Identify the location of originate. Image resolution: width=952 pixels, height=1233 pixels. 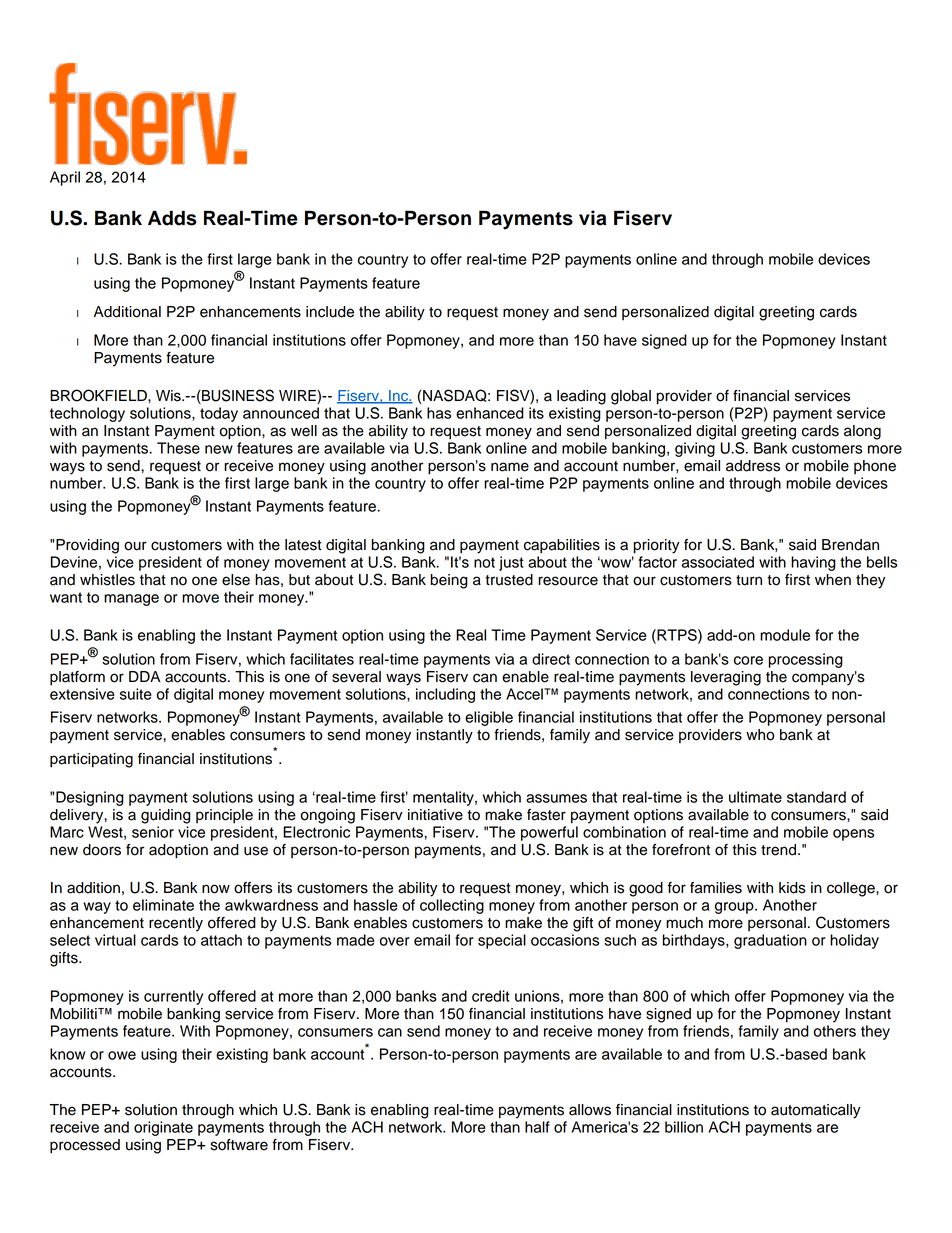
(163, 1128).
